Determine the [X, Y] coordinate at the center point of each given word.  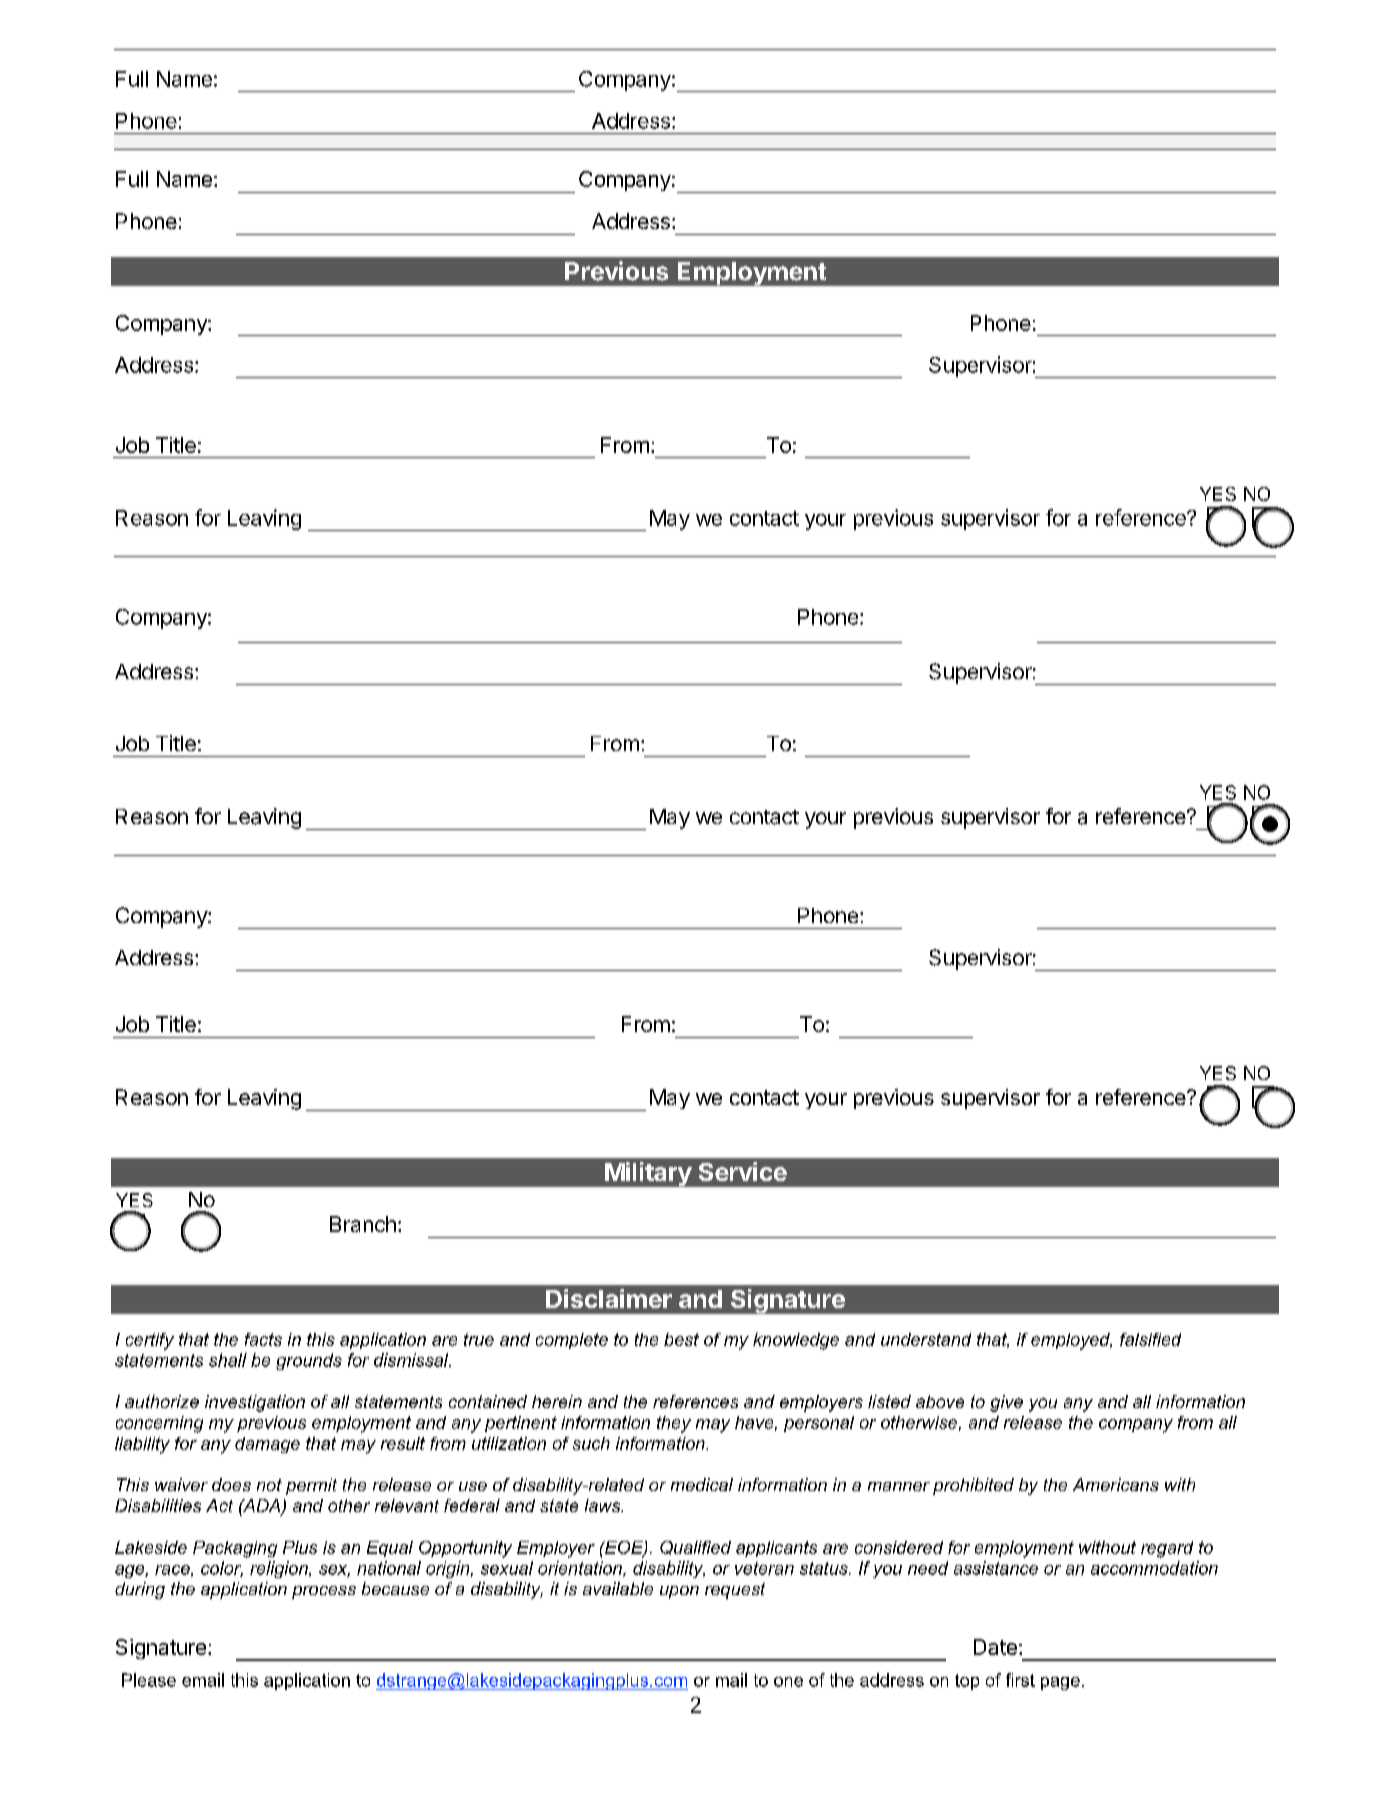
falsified [1150, 1339]
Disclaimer [609, 1298]
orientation [581, 1569]
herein [557, 1401]
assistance [996, 1568]
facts [263, 1339]
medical [702, 1484]
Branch [363, 1224]
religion [280, 1569]
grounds [309, 1361]
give [1006, 1403]
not [269, 1485]
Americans [1116, 1484]
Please [149, 1680]
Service [743, 1171]
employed [1071, 1341]
